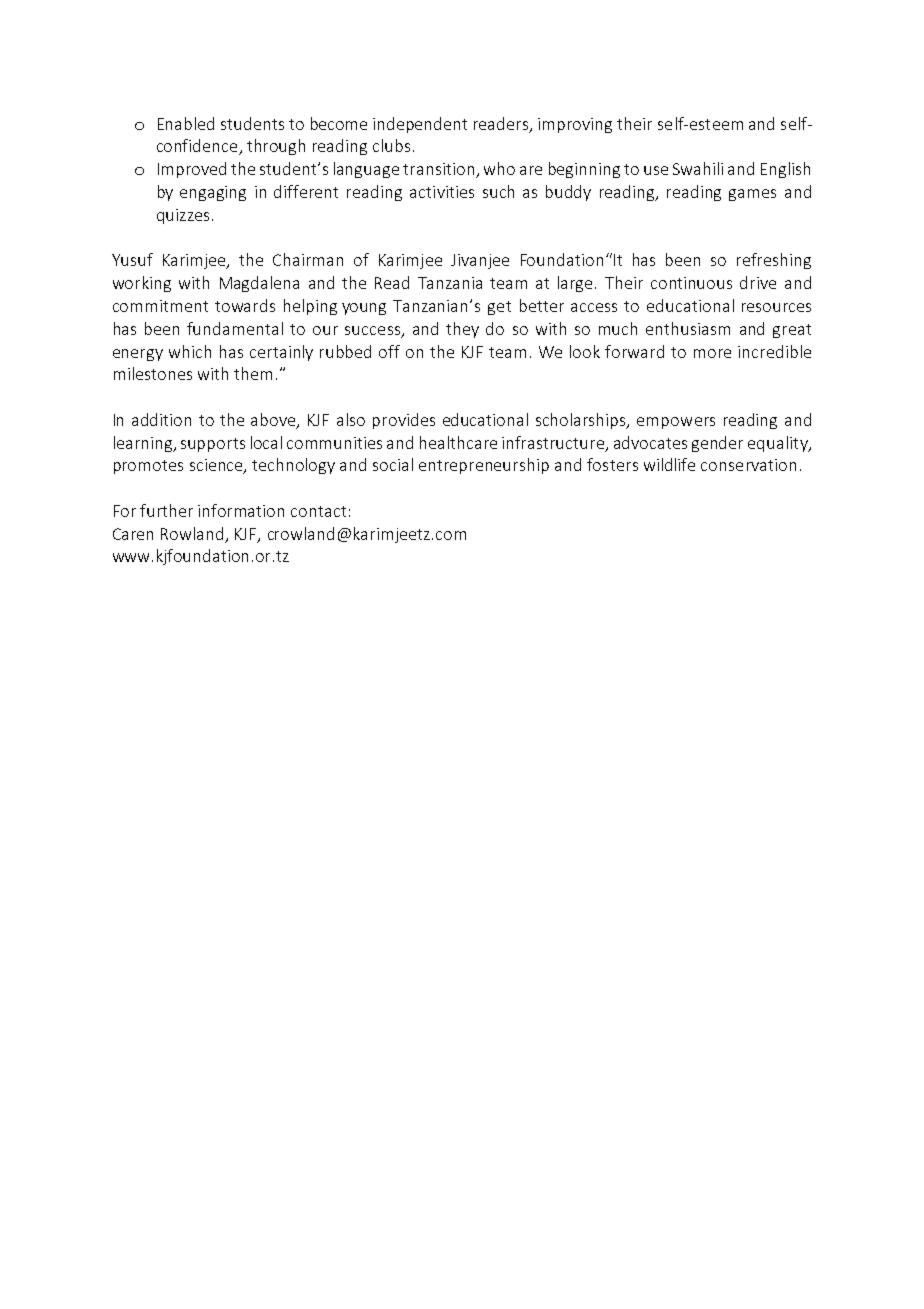 This page has width=924, height=1309. Describe the element at coordinates (132, 259) in the page. I see `Yusuf` at that location.
